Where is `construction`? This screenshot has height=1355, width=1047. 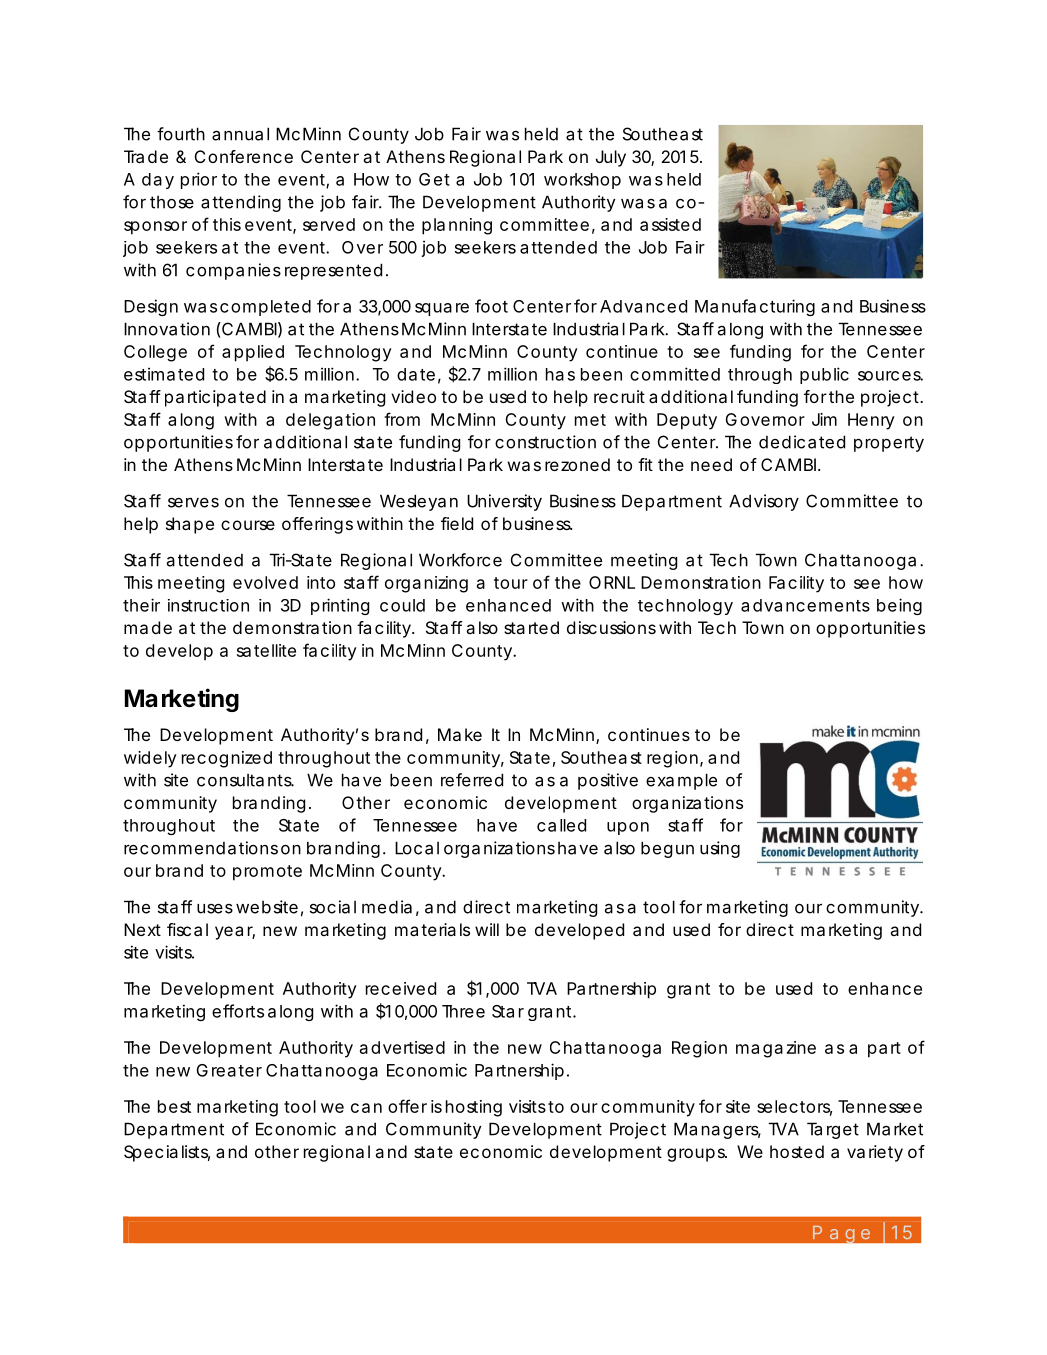
construction is located at coordinates (545, 442).
